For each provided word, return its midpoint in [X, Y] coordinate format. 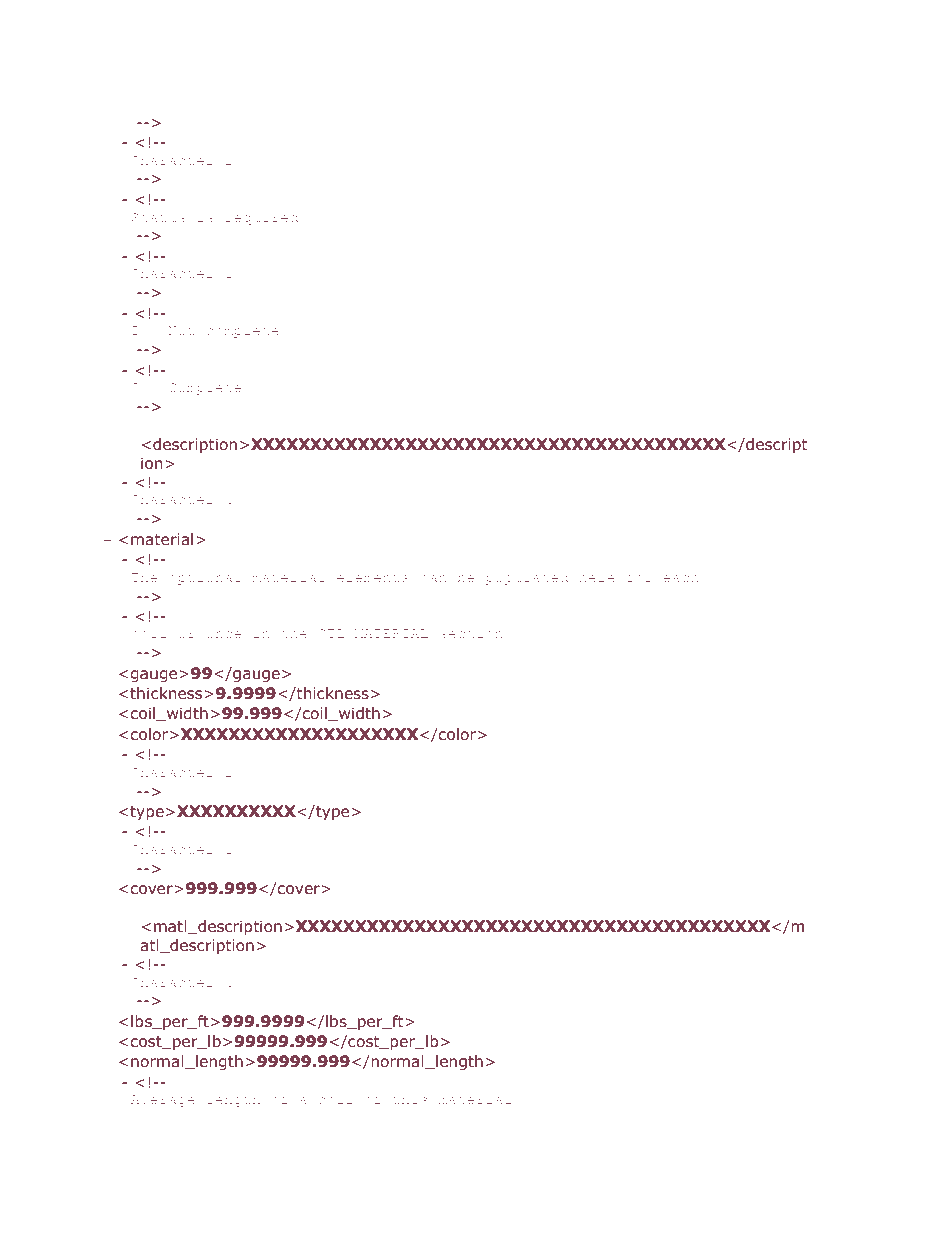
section [471, 633]
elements [373, 577]
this [410, 1099]
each [681, 577]
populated [527, 578]
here [597, 577]
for [639, 577]
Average [163, 1101]
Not [181, 330]
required [261, 218]
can [434, 578]
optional [205, 578]
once [223, 634]
